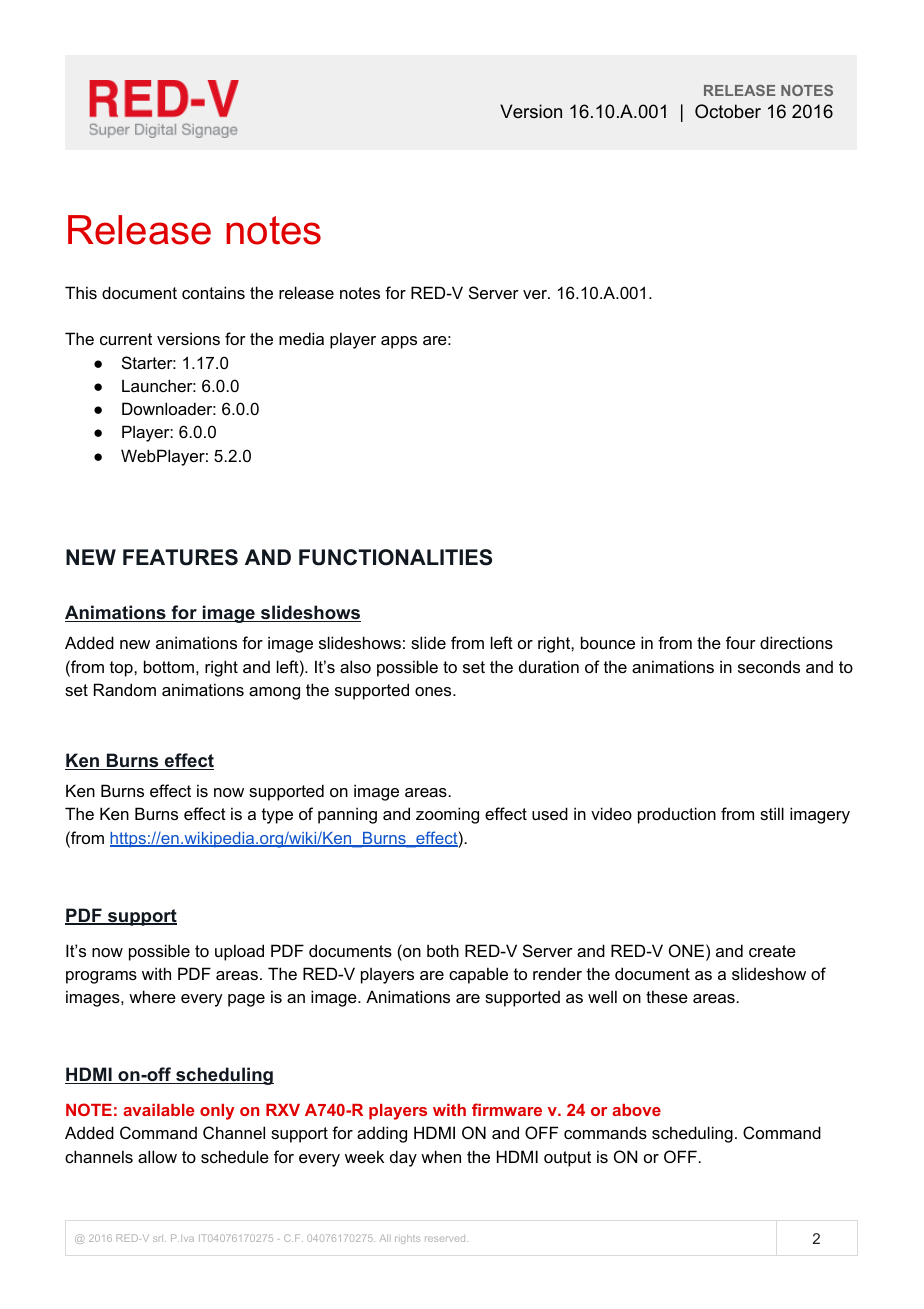 This document has width=924, height=1309. Describe the element at coordinates (434, 691) in the document. I see `ones` at that location.
